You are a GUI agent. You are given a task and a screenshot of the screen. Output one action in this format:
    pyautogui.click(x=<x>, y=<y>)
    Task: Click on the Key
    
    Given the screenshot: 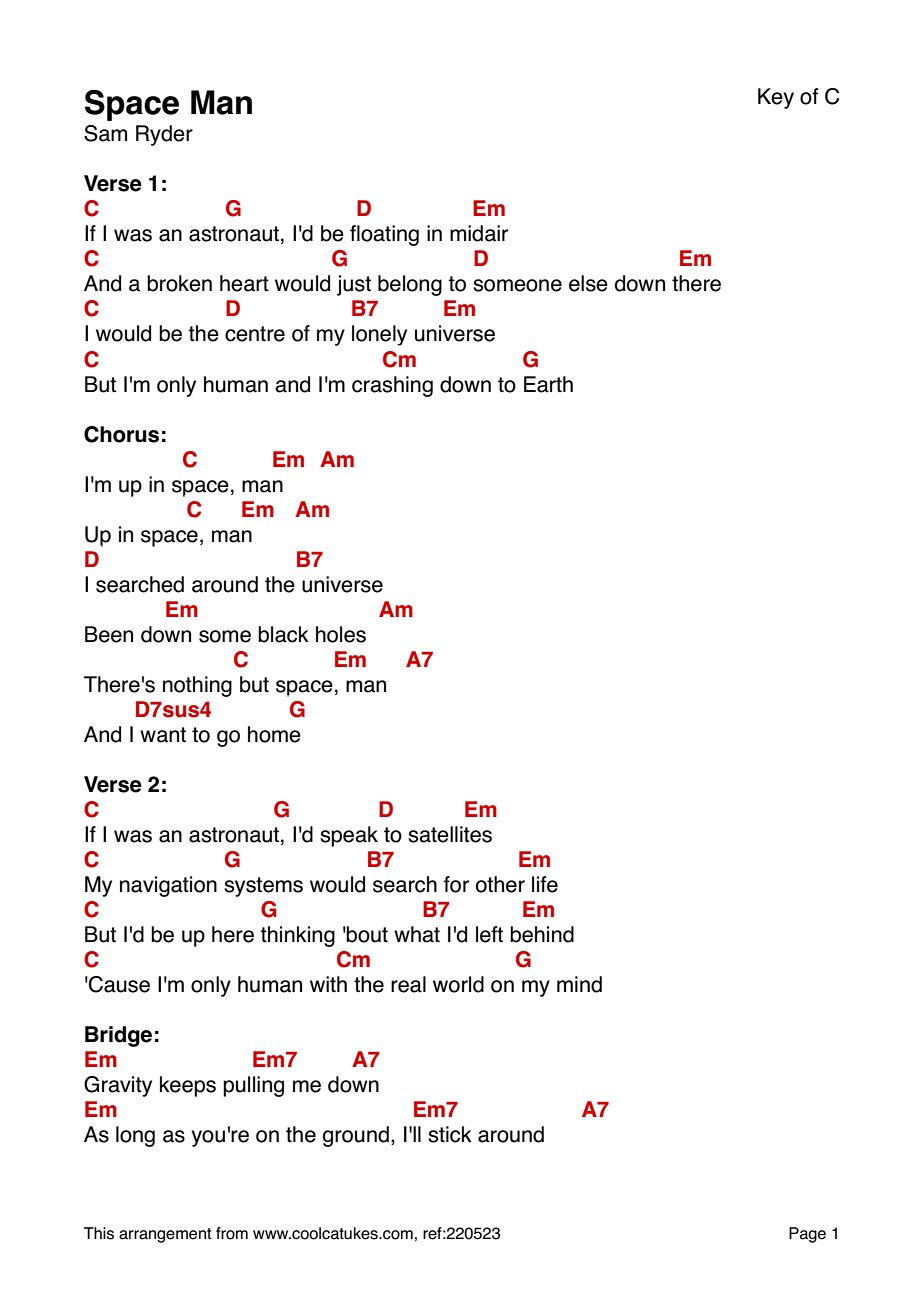 What is the action you would take?
    pyautogui.click(x=776, y=98)
